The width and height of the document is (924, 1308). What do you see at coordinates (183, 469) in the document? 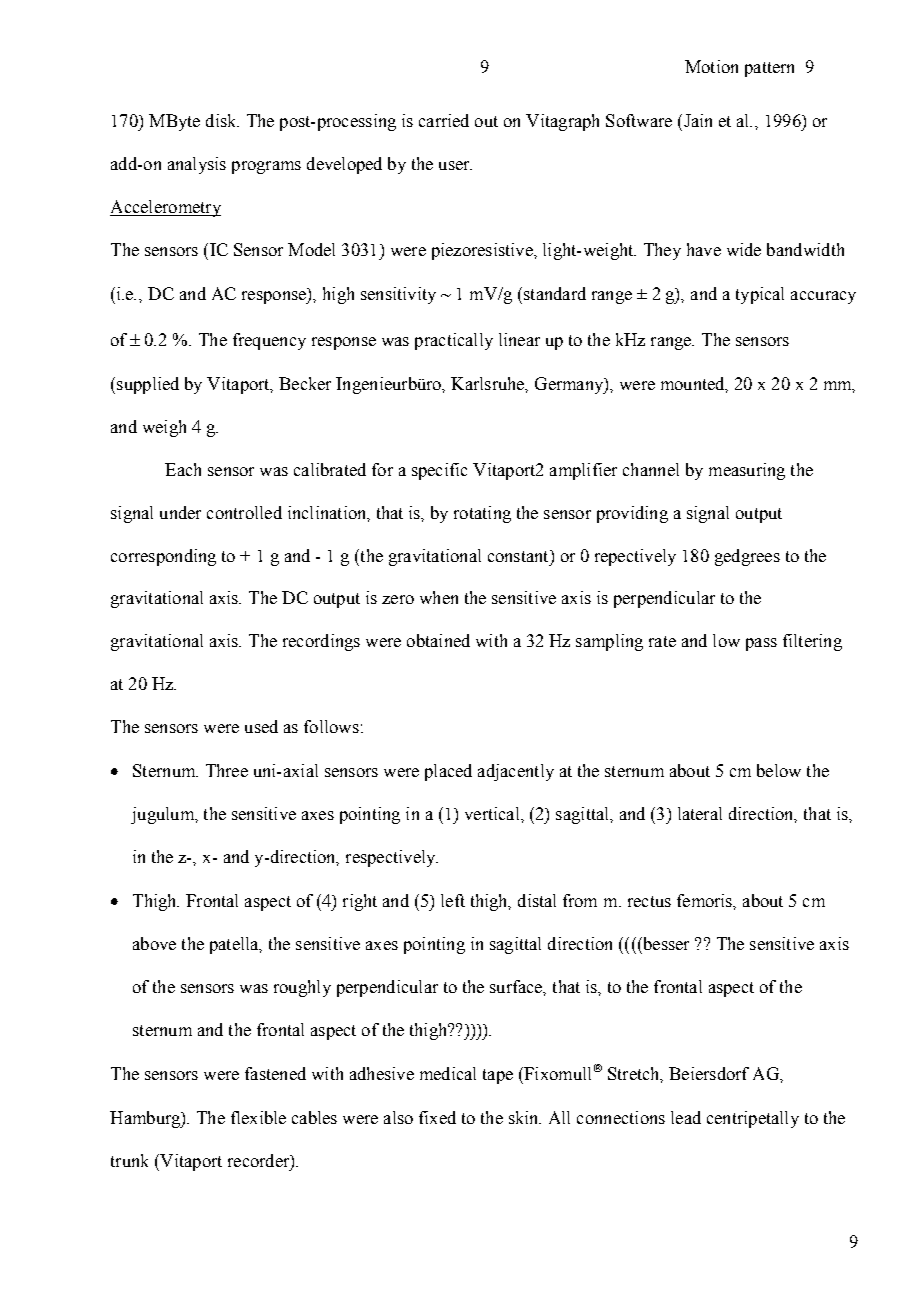
I see `Each` at bounding box center [183, 469].
